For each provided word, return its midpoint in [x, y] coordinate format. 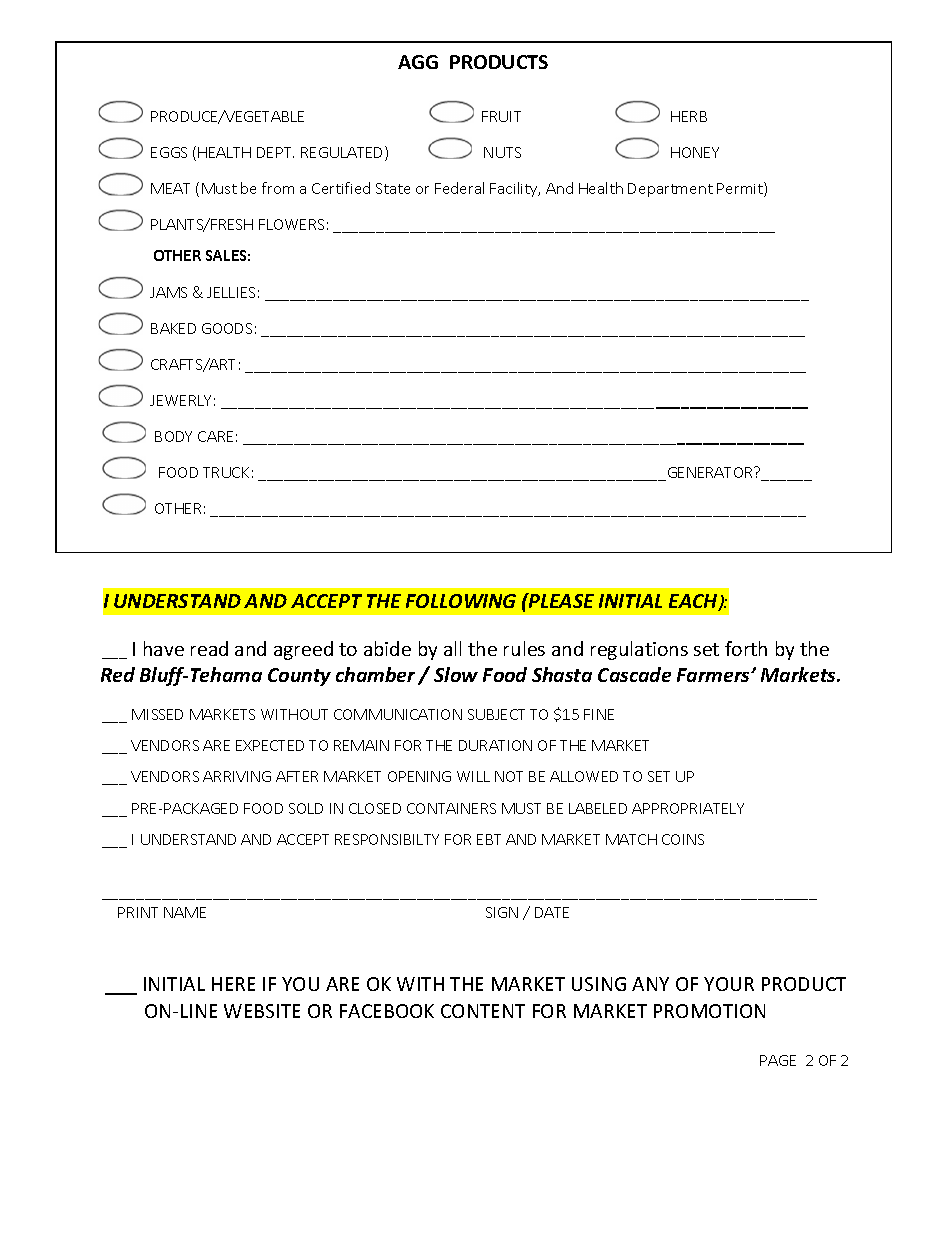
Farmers [715, 675]
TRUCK [226, 472]
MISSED [157, 714]
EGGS [169, 152]
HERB [689, 116]
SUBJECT [496, 714]
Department [670, 190]
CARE [215, 436]
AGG [418, 62]
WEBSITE [262, 1011]
